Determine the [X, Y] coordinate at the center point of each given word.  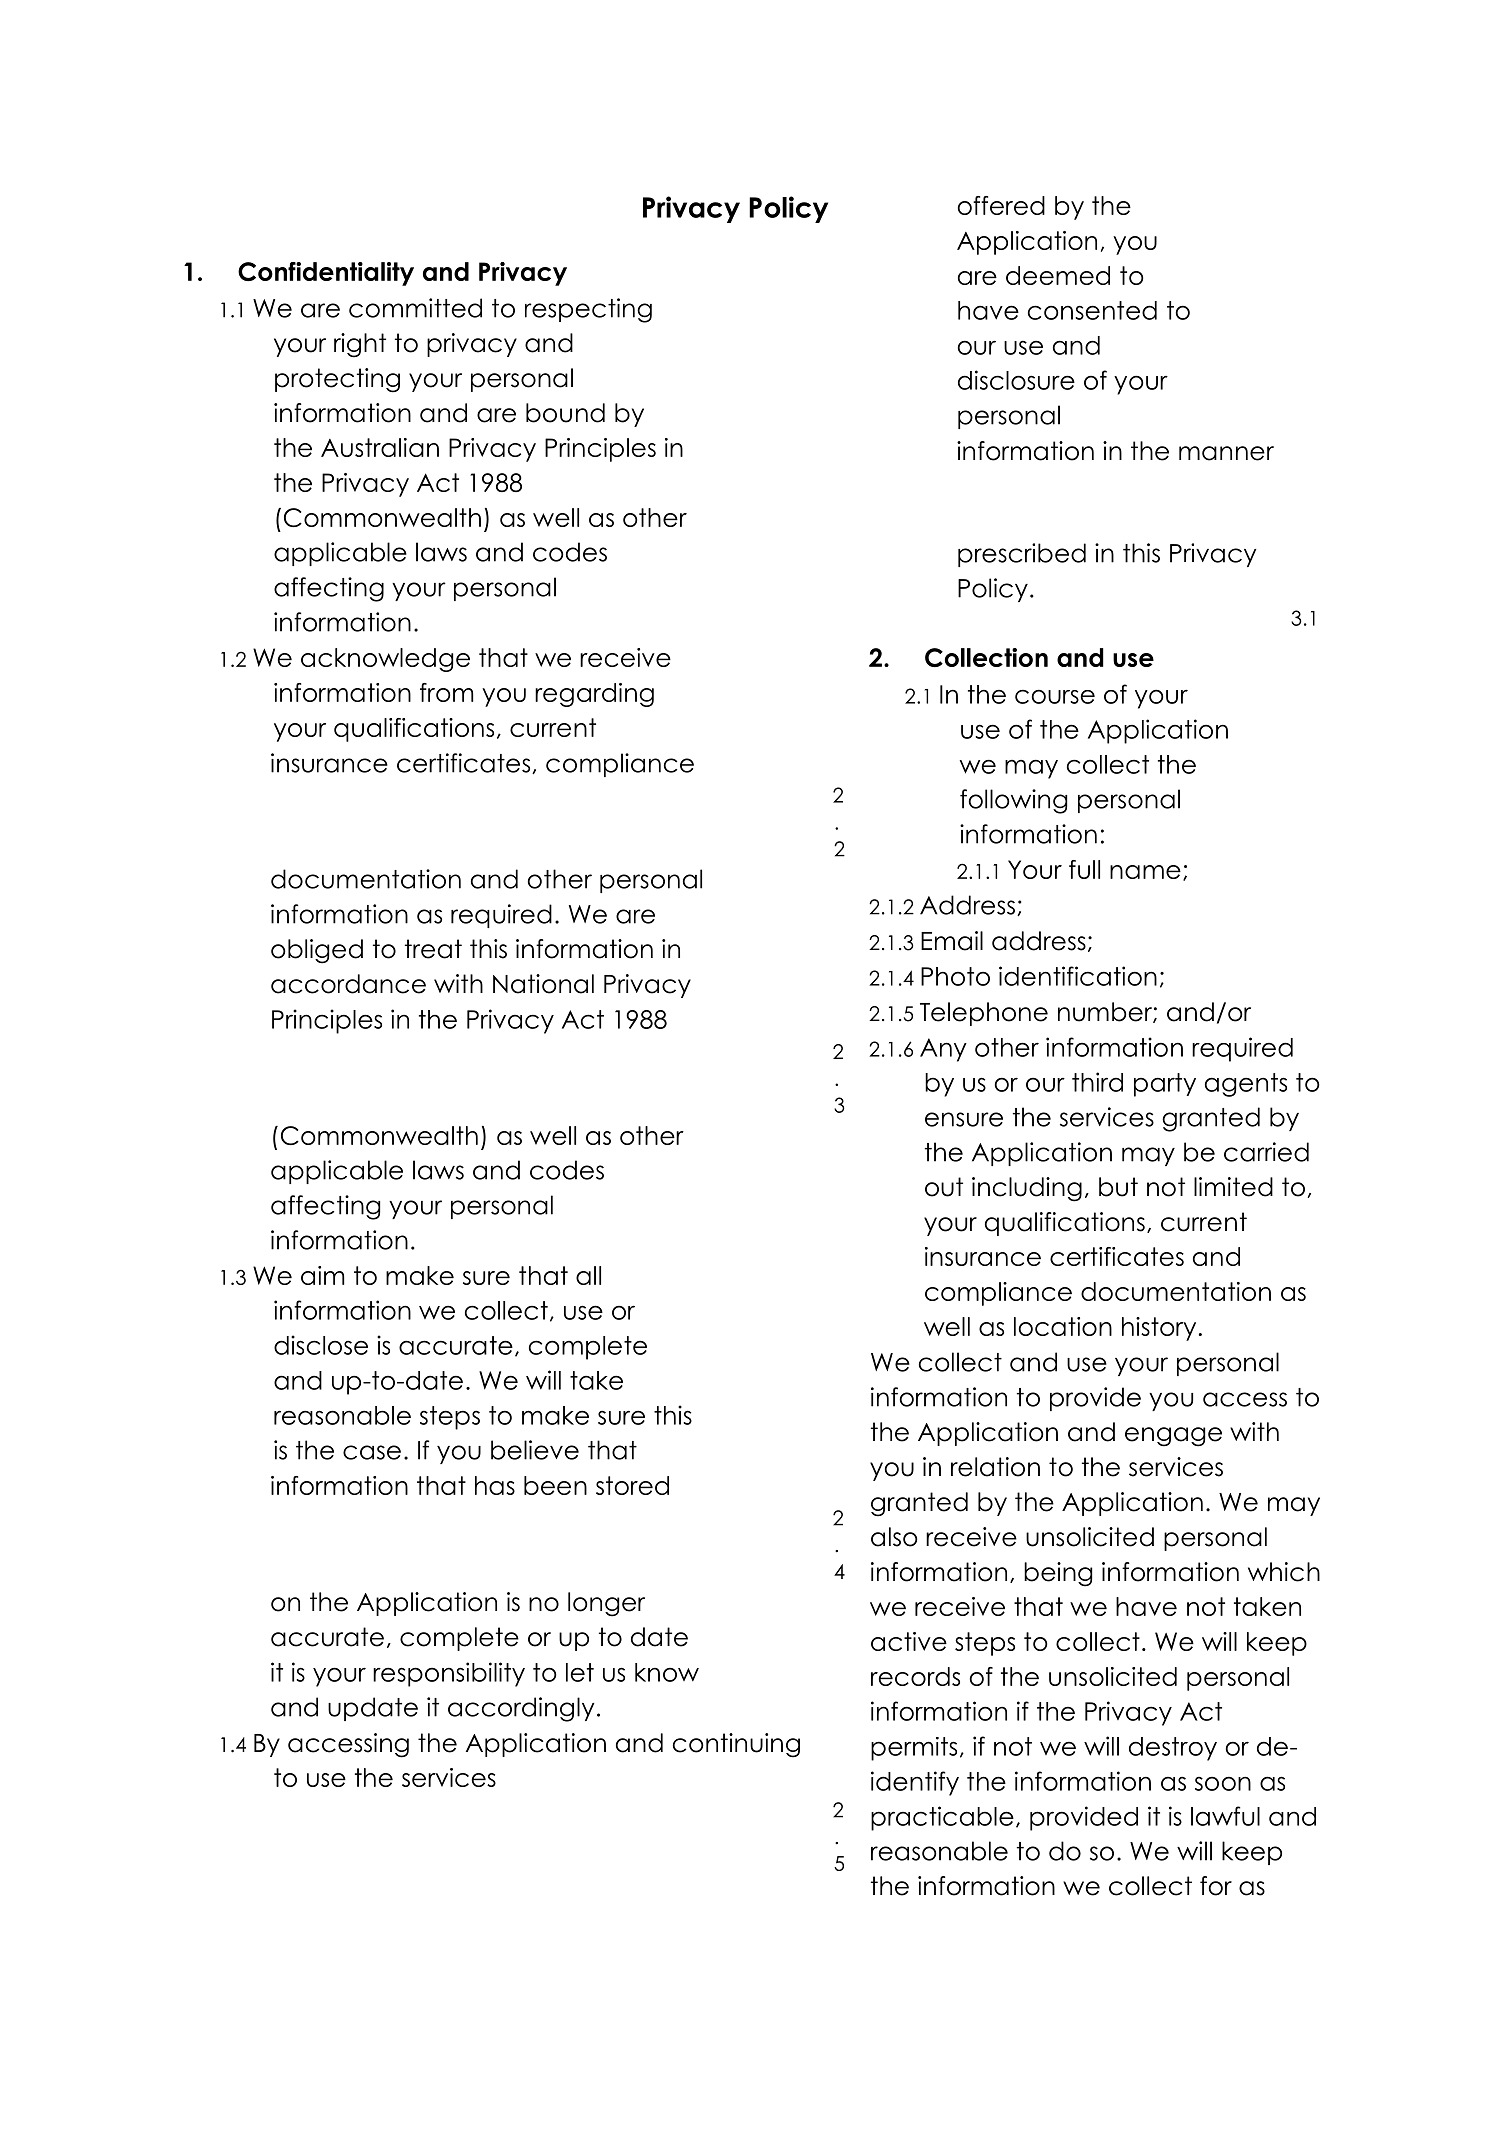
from [446, 692]
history [1159, 1329]
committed [415, 308]
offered [1001, 205]
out [944, 1187]
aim [322, 1275]
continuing [736, 1745]
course [1055, 696]
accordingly [521, 1709]
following [1013, 801]
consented [1092, 310]
